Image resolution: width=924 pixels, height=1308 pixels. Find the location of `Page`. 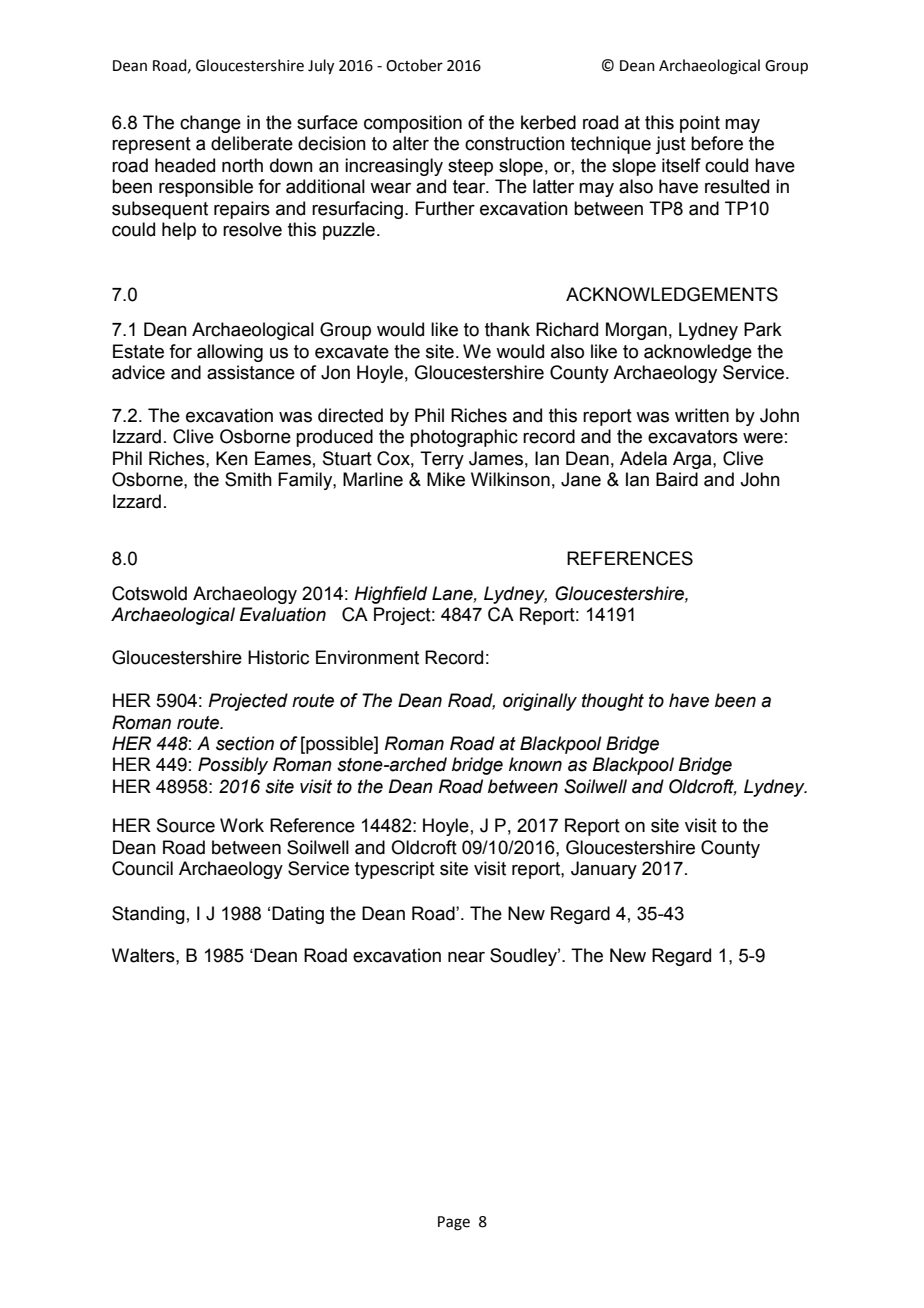

Page is located at coordinates (454, 1223).
